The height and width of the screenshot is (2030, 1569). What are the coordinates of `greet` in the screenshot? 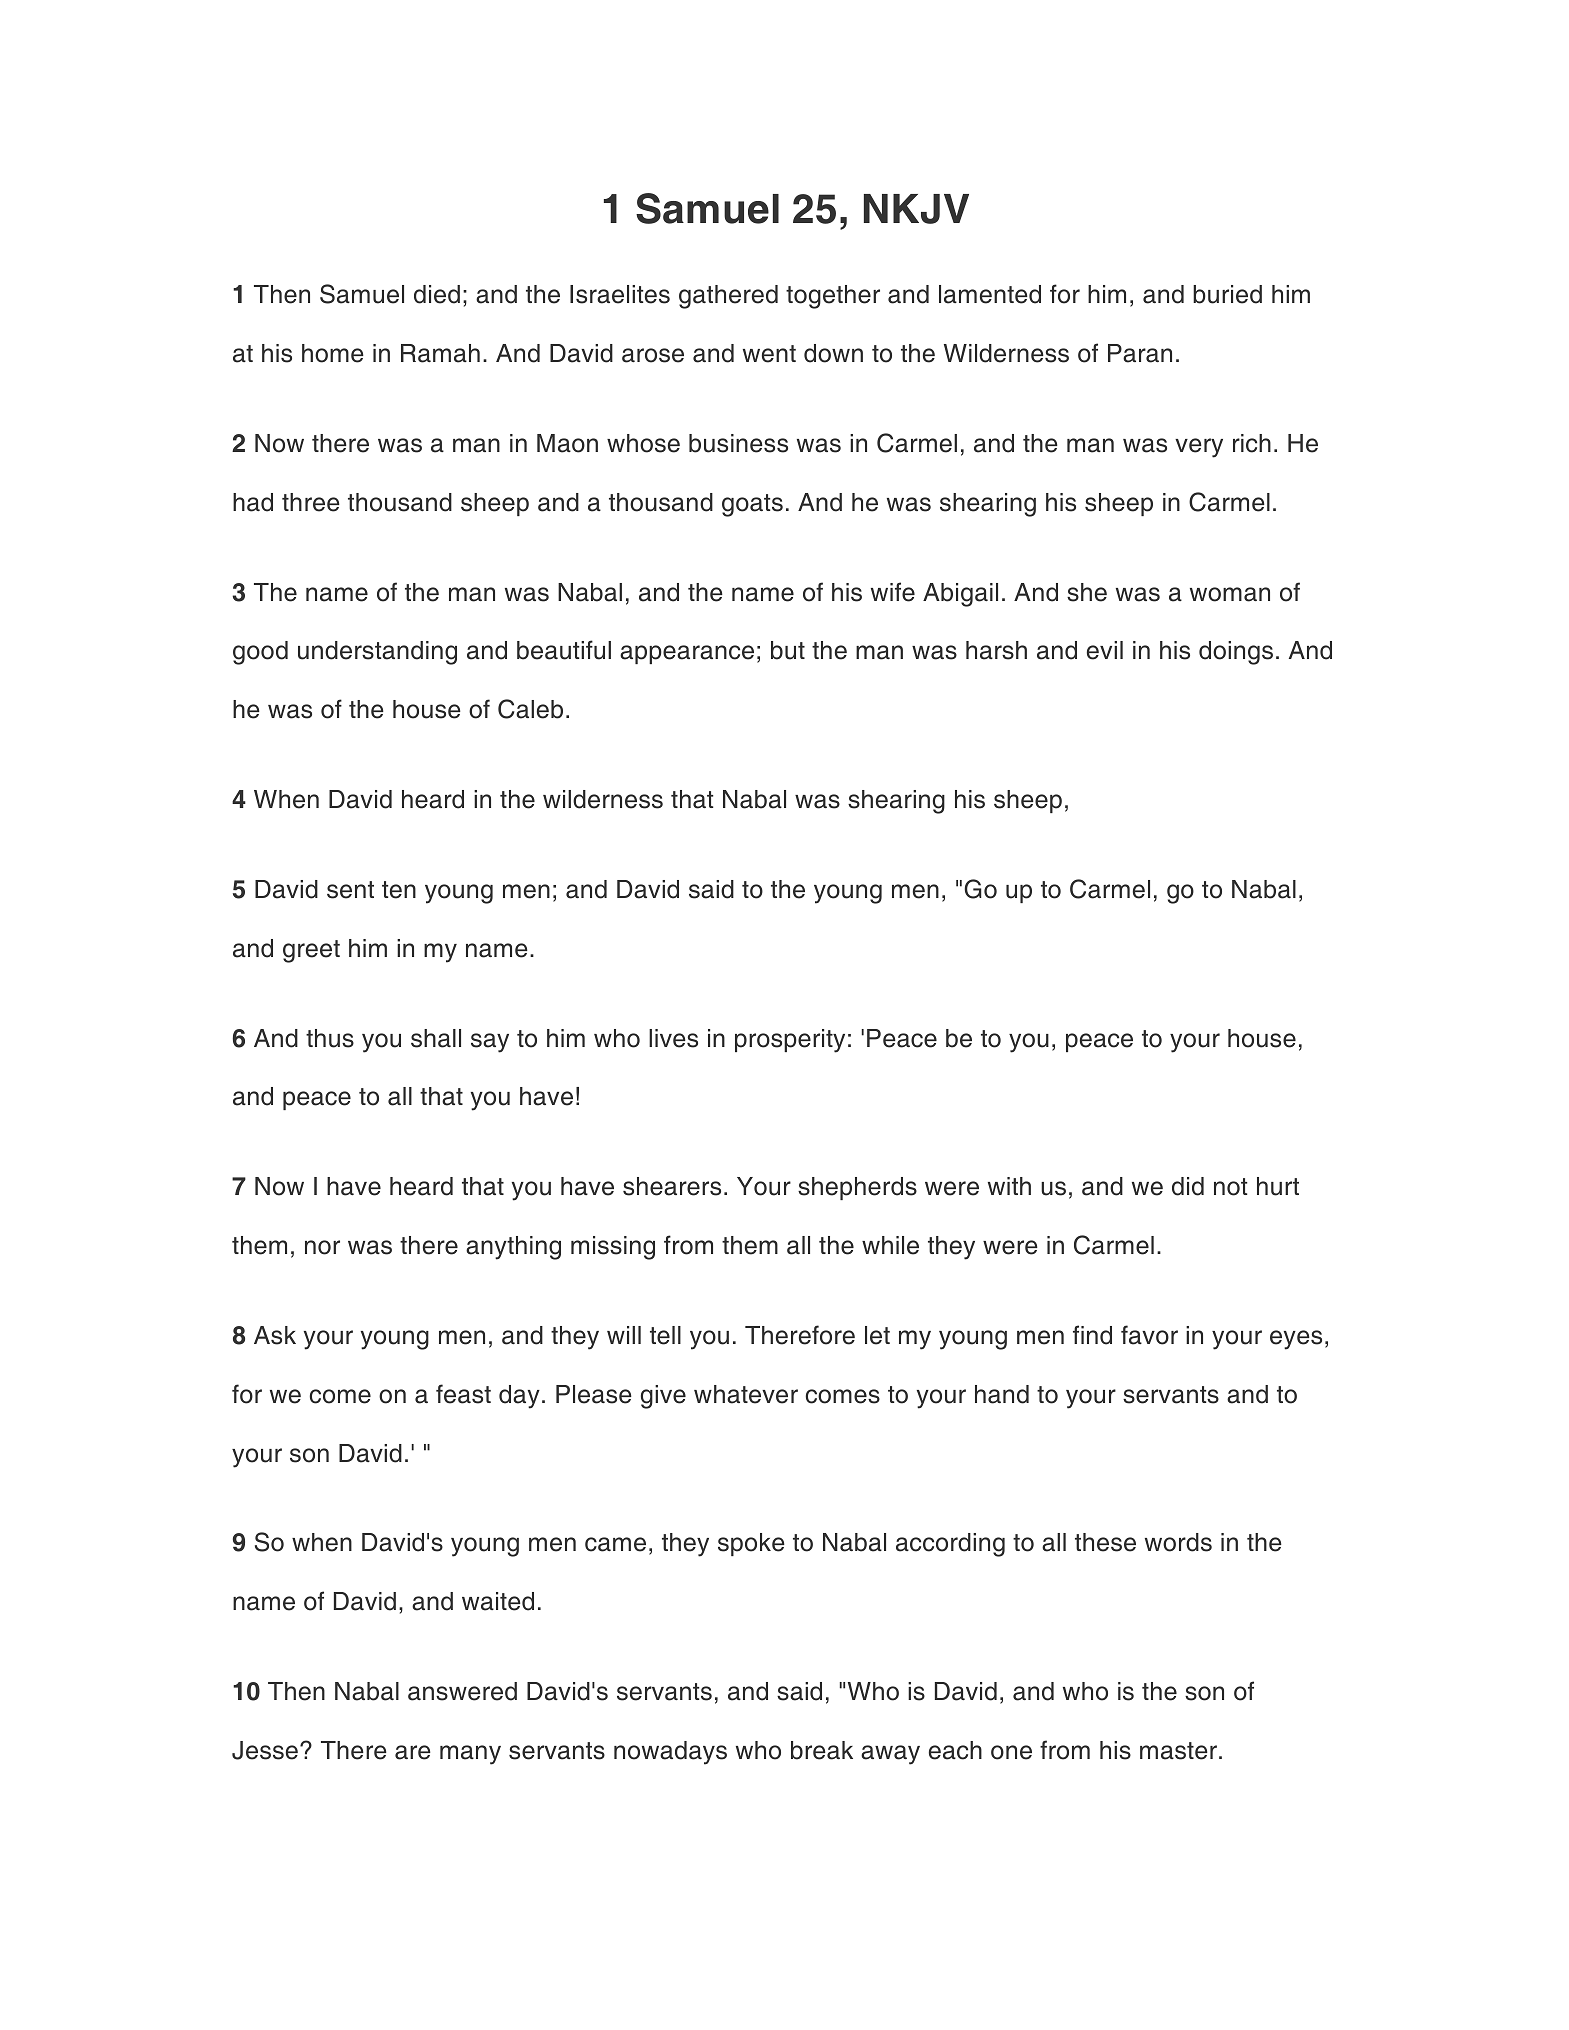 It's located at (311, 951).
